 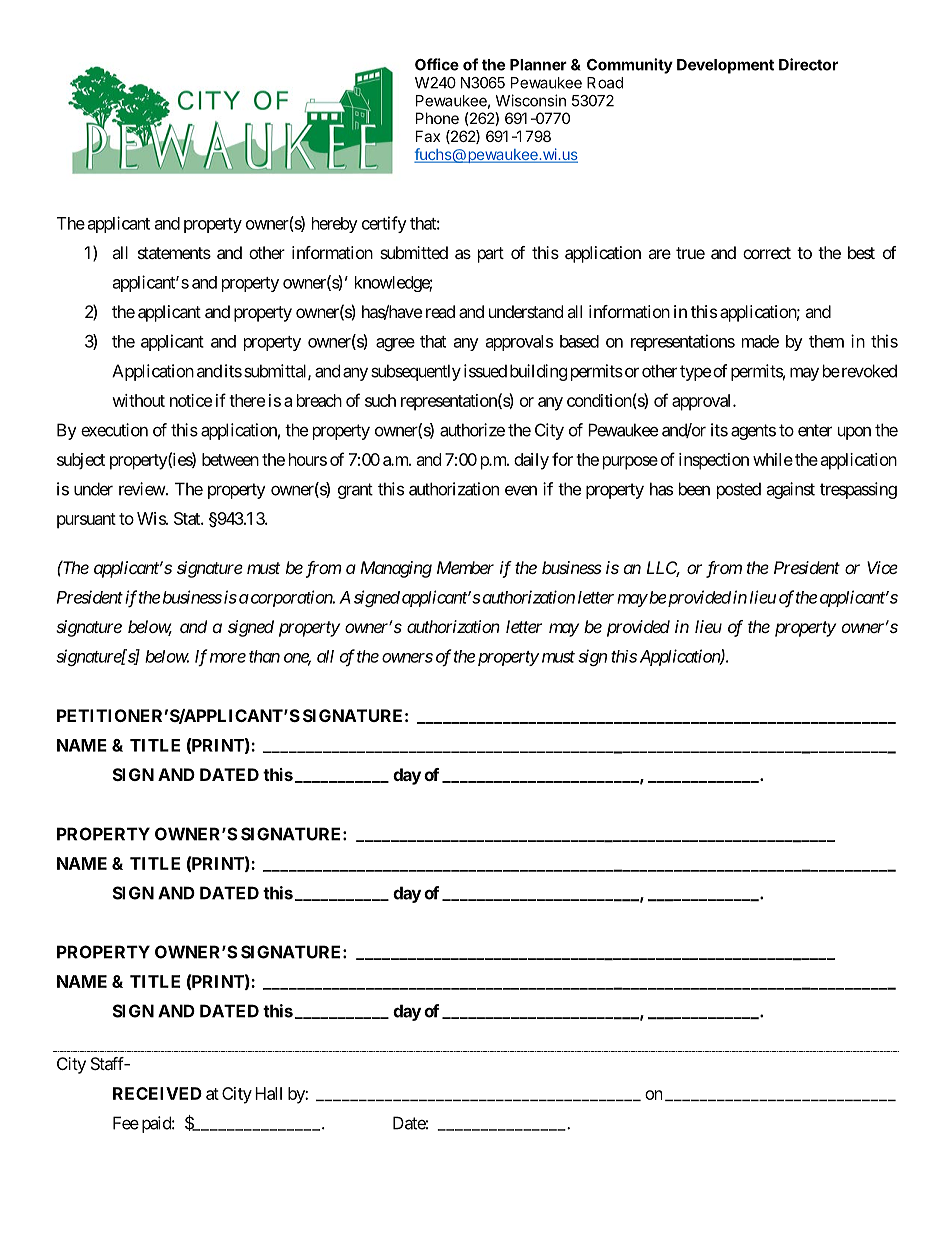 What do you see at coordinates (882, 567) in the image?
I see `Vice` at bounding box center [882, 567].
